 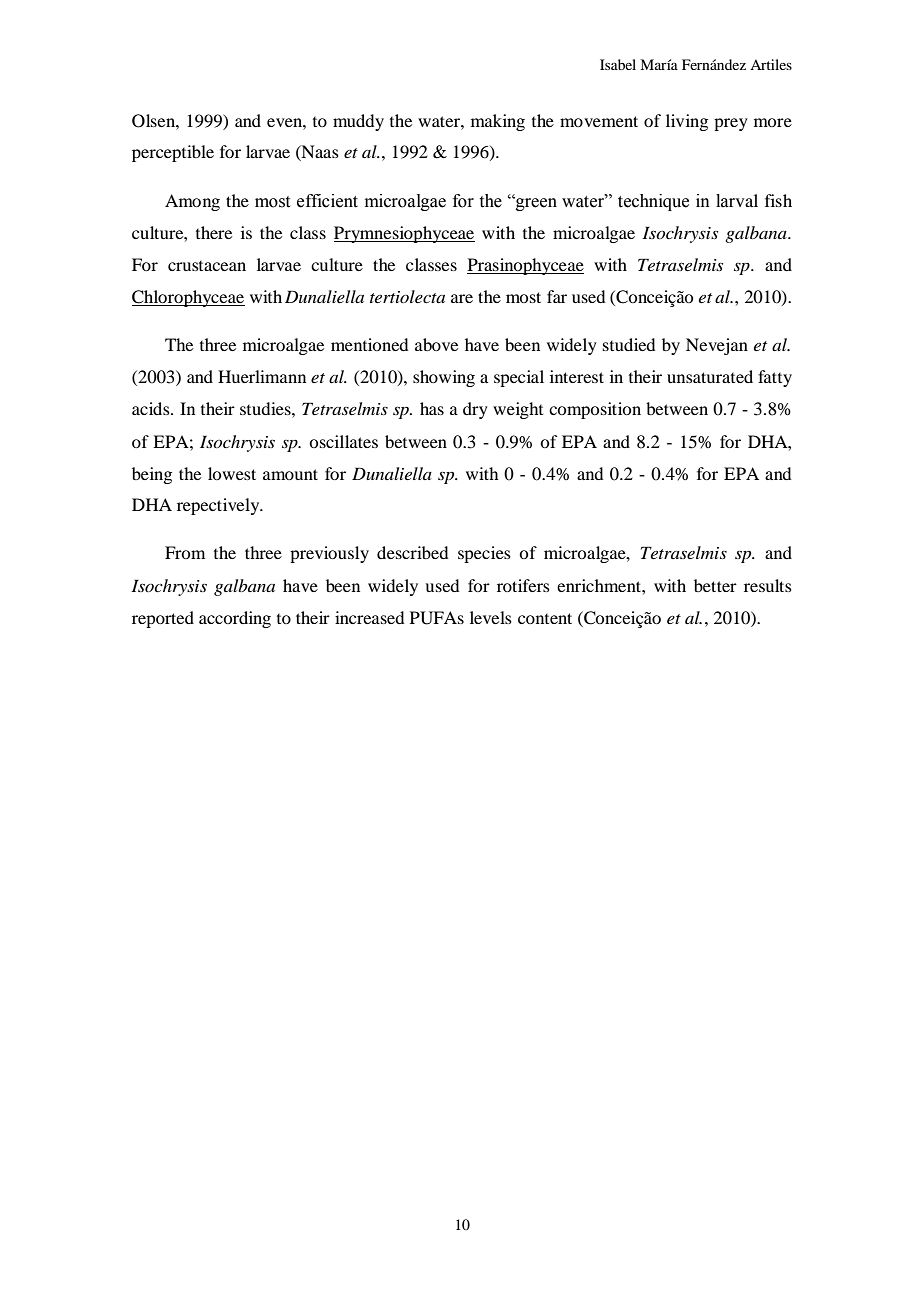 What do you see at coordinates (436, 344) in the screenshot?
I see `above` at bounding box center [436, 344].
